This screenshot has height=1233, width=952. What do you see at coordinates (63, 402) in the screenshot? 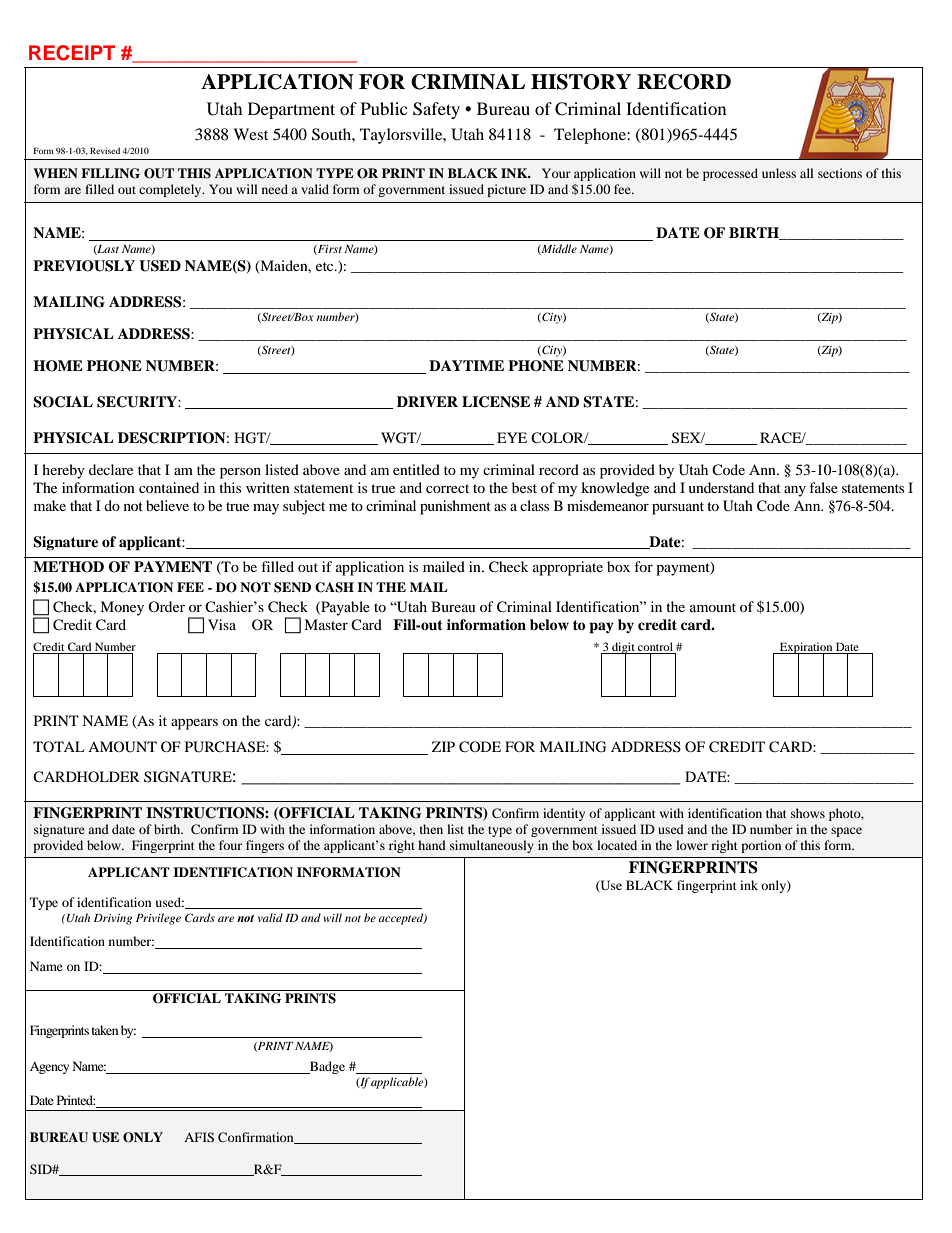
I see `SOCIAL` at bounding box center [63, 402].
